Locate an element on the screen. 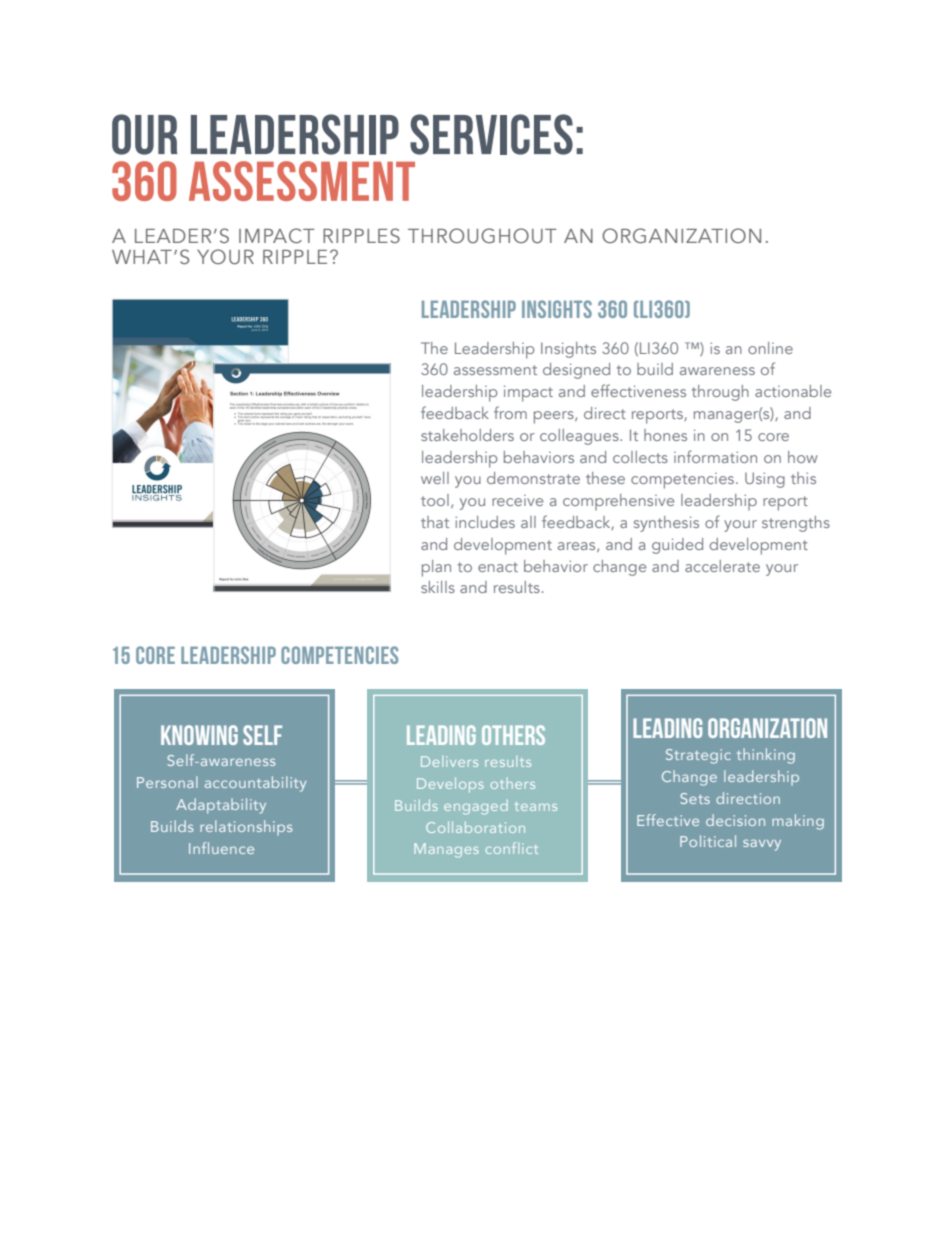 The width and height of the screenshot is (952, 1233). knowing is located at coordinates (199, 735).
